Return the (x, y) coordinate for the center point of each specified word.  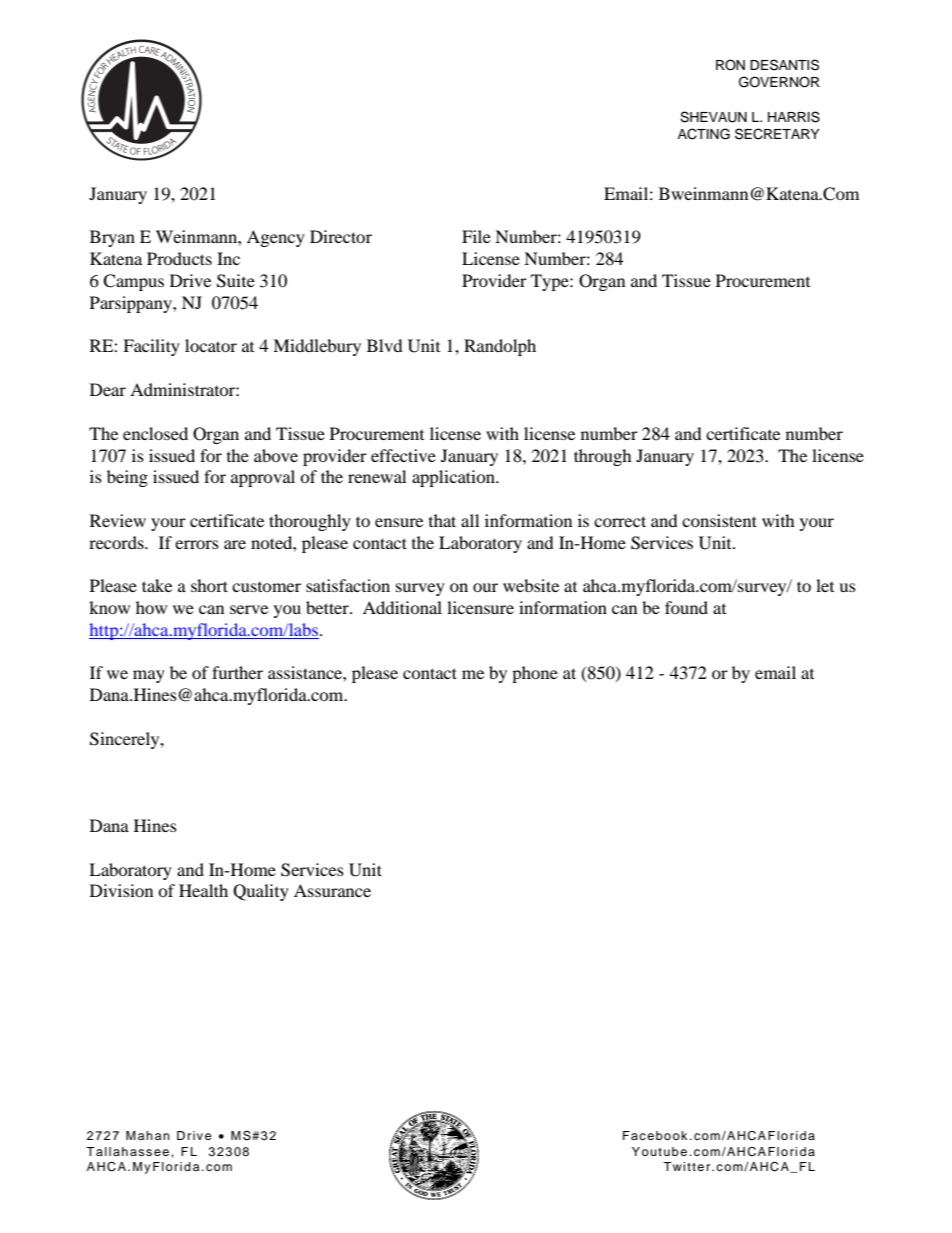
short (209, 585)
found (686, 607)
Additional (402, 607)
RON (730, 65)
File (476, 236)
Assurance (332, 890)
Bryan (112, 238)
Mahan (148, 1135)
